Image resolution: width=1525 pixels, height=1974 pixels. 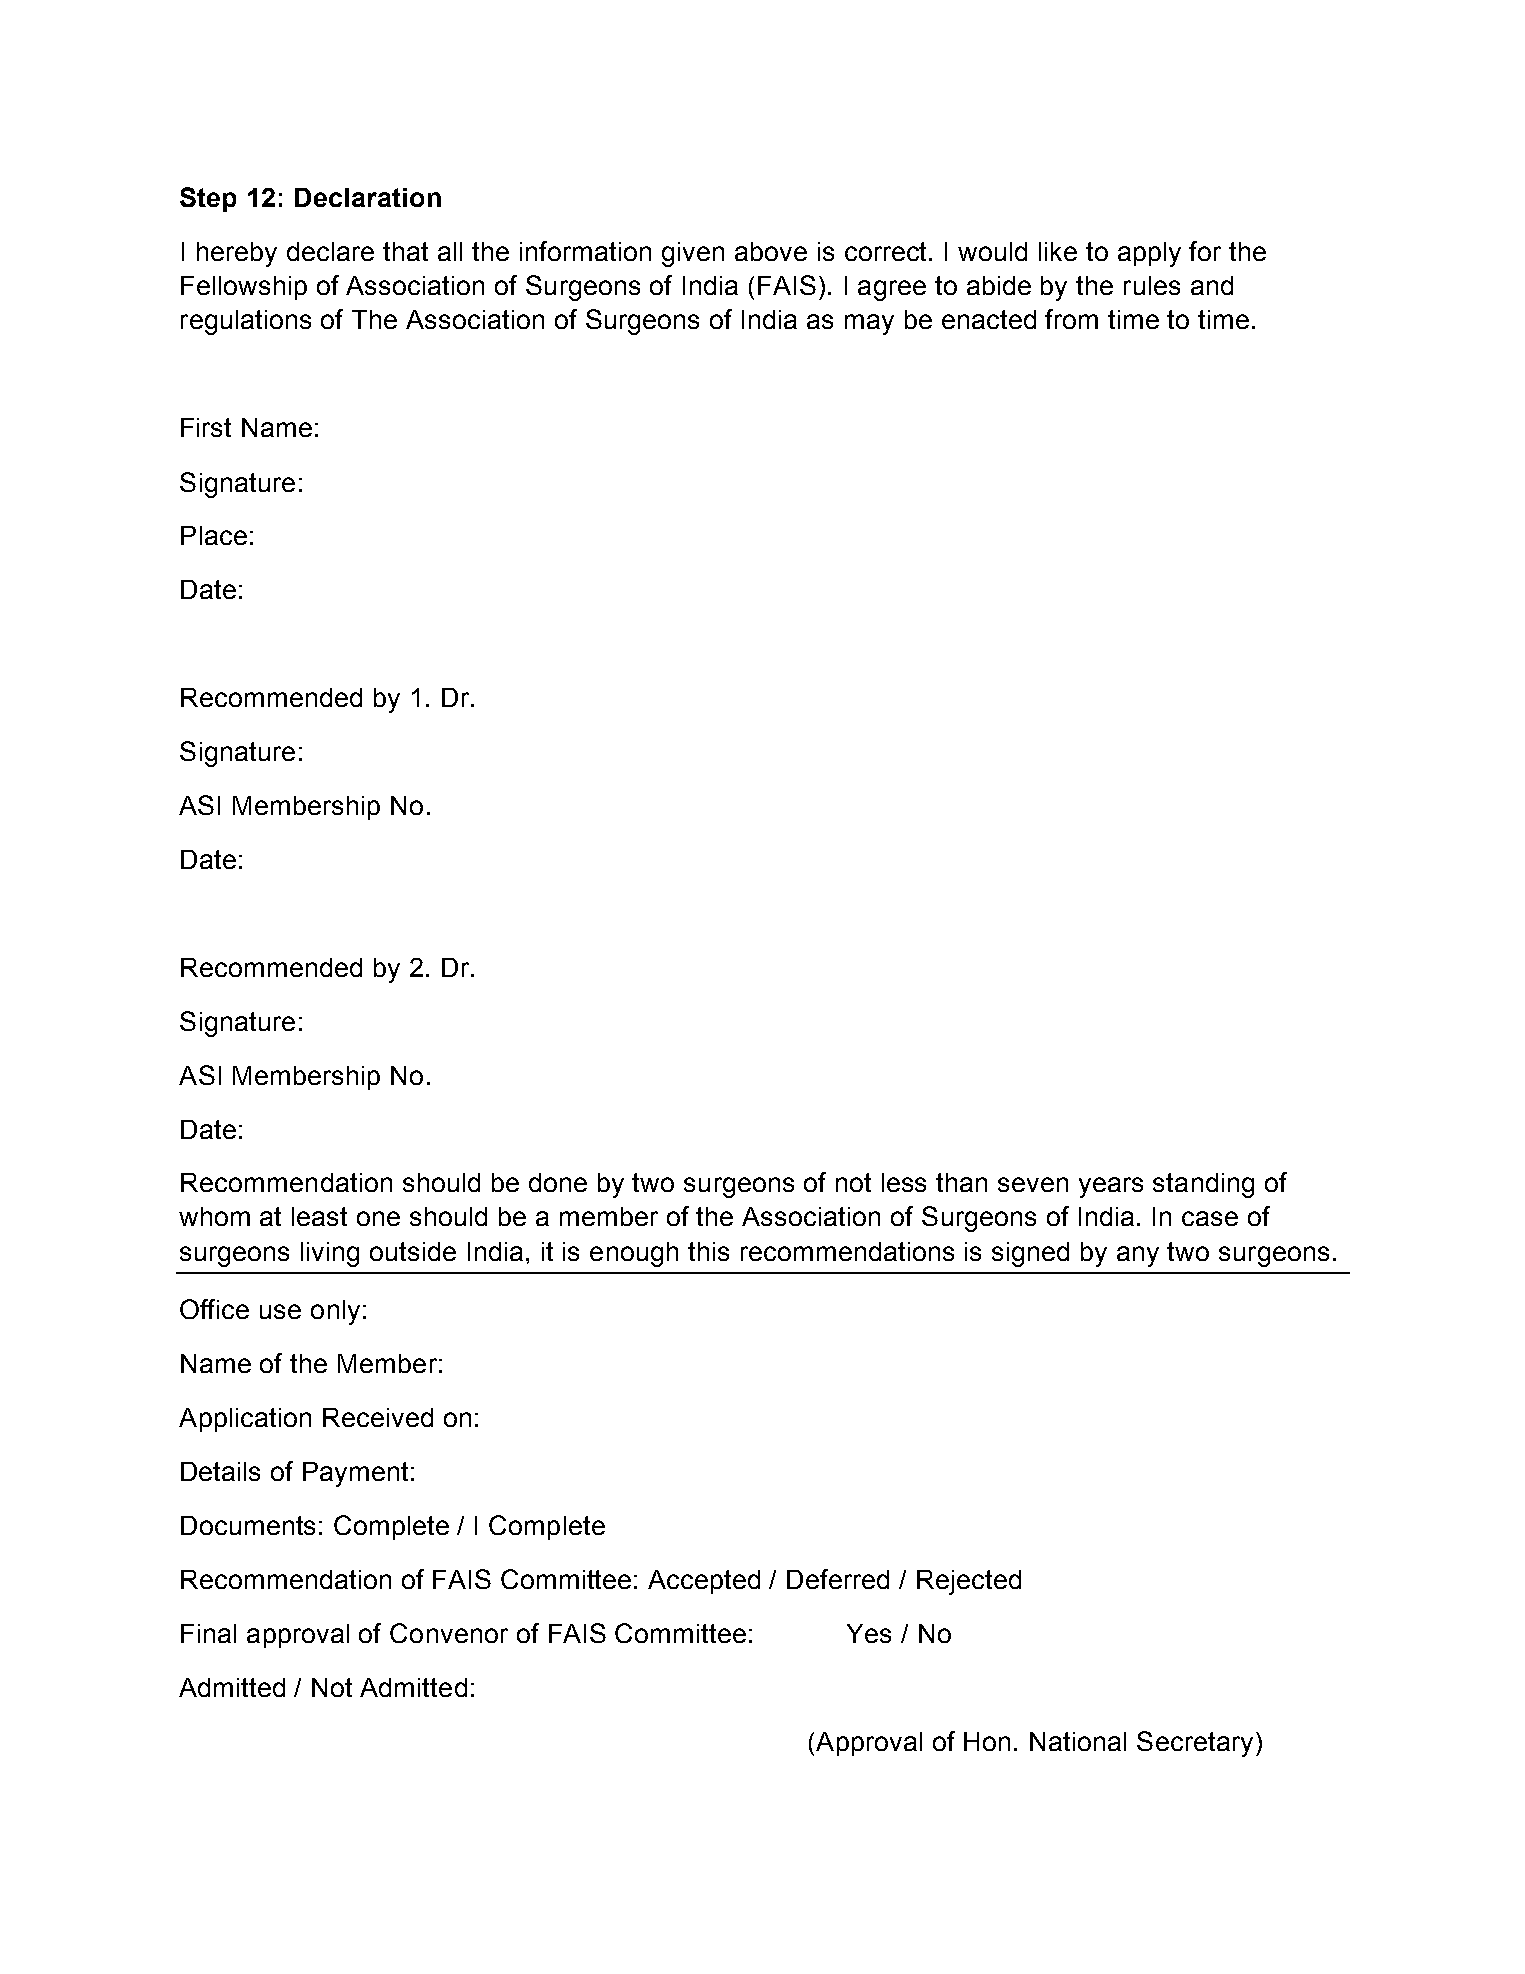 I want to click on Accepted, so click(x=704, y=1582).
